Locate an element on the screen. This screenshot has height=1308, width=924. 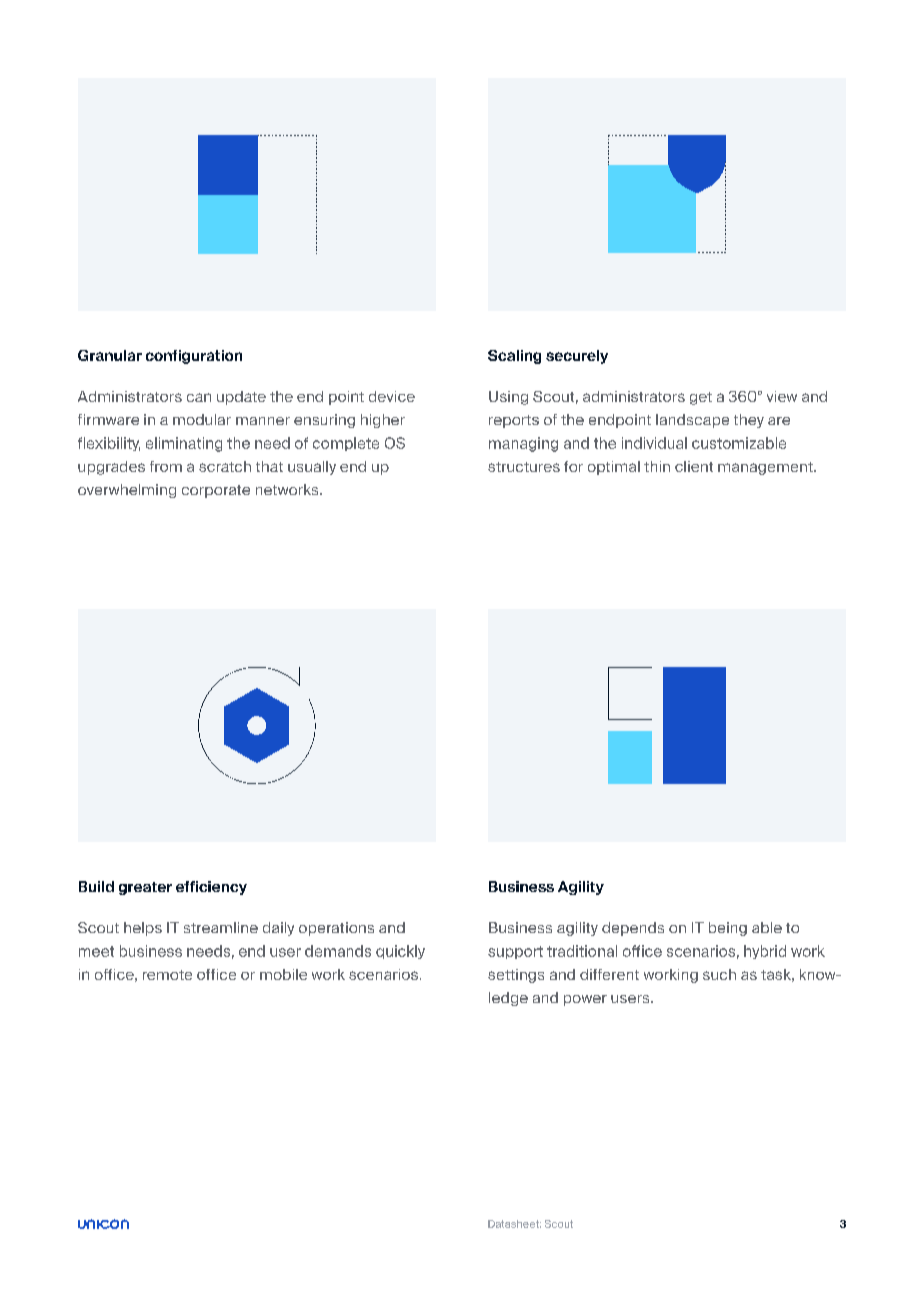
structures is located at coordinates (524, 467).
